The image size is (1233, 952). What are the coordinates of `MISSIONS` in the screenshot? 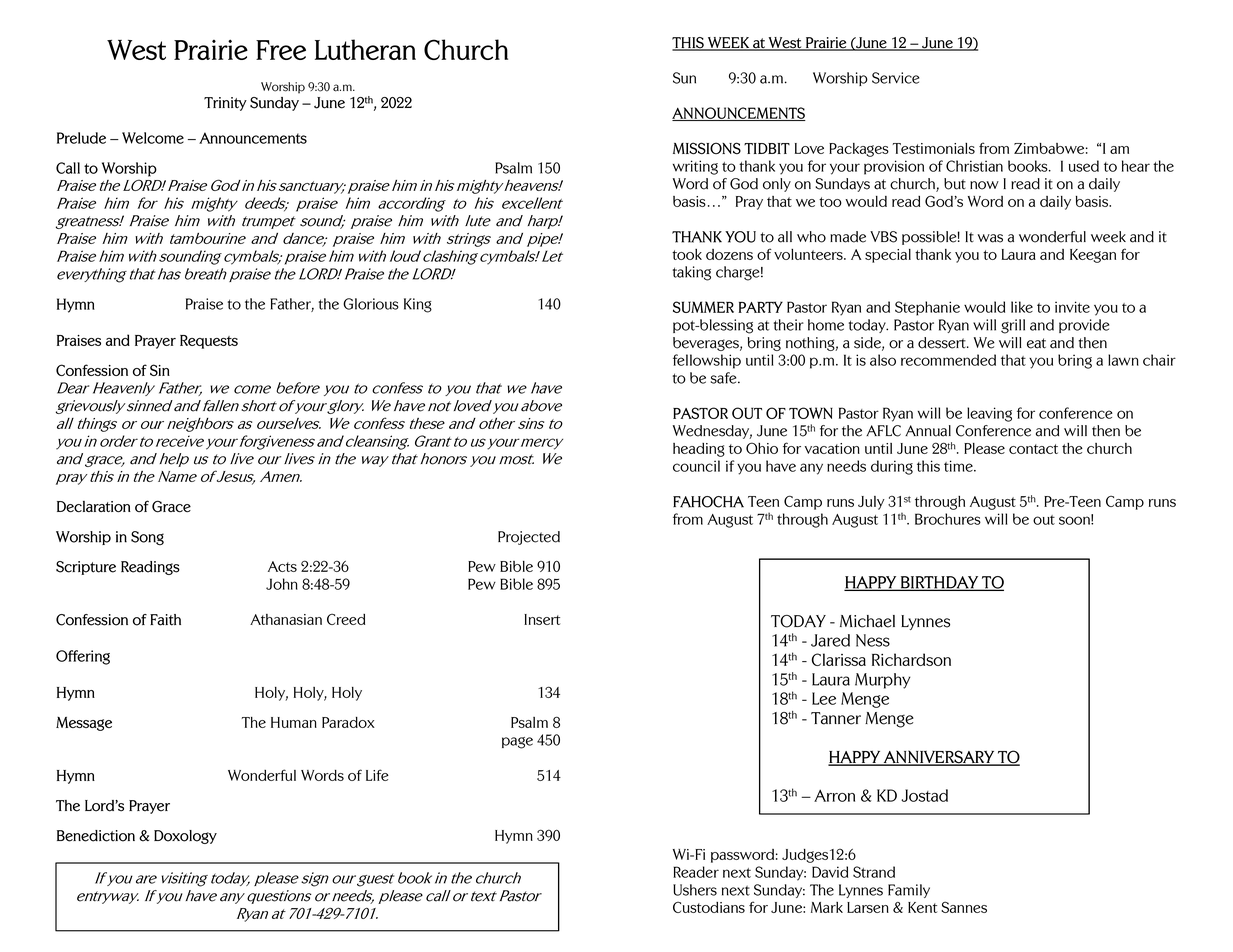 It's located at (707, 148).
